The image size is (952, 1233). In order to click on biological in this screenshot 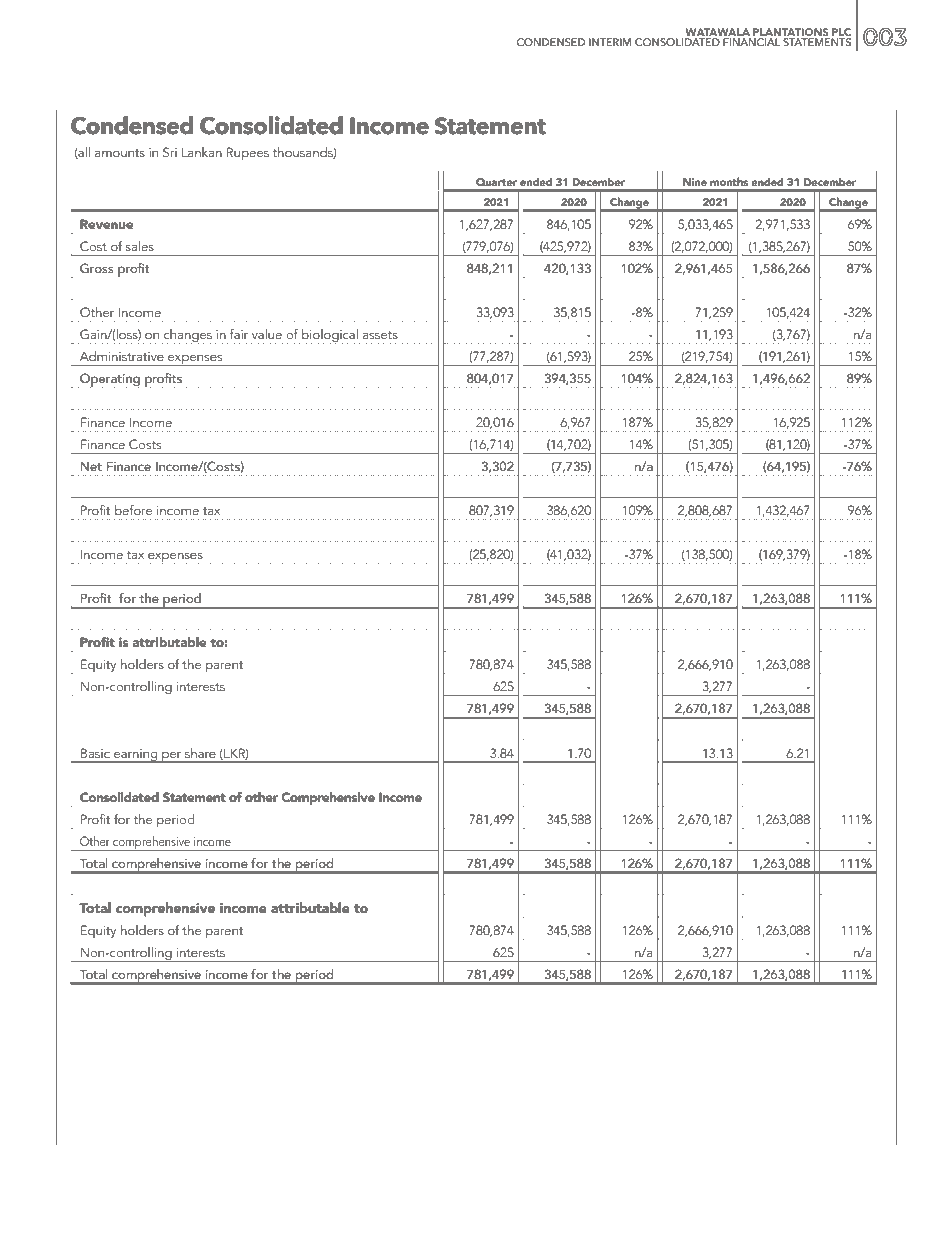, I will do `click(330, 336)`.
